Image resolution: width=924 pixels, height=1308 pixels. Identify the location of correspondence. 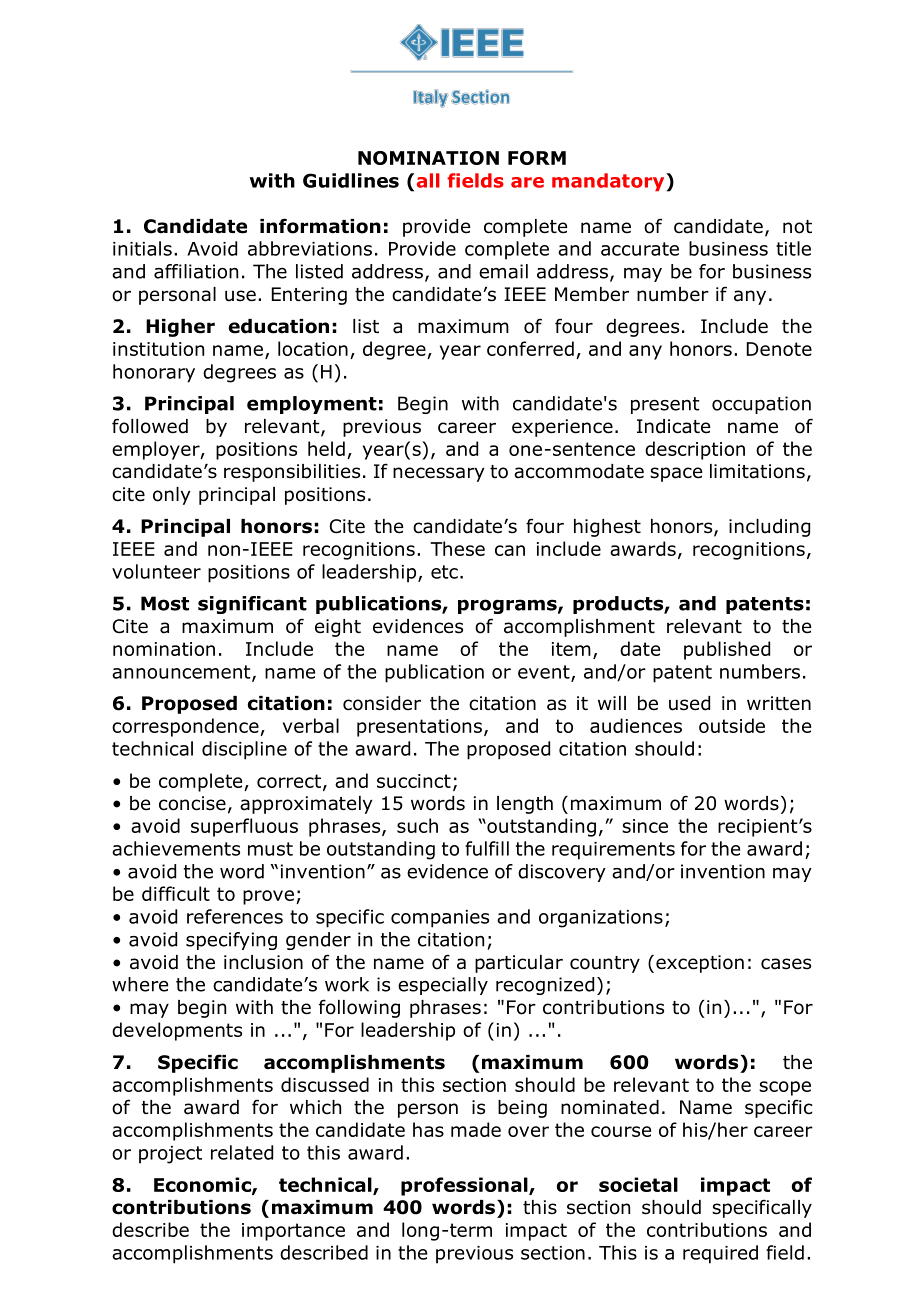
(186, 727).
